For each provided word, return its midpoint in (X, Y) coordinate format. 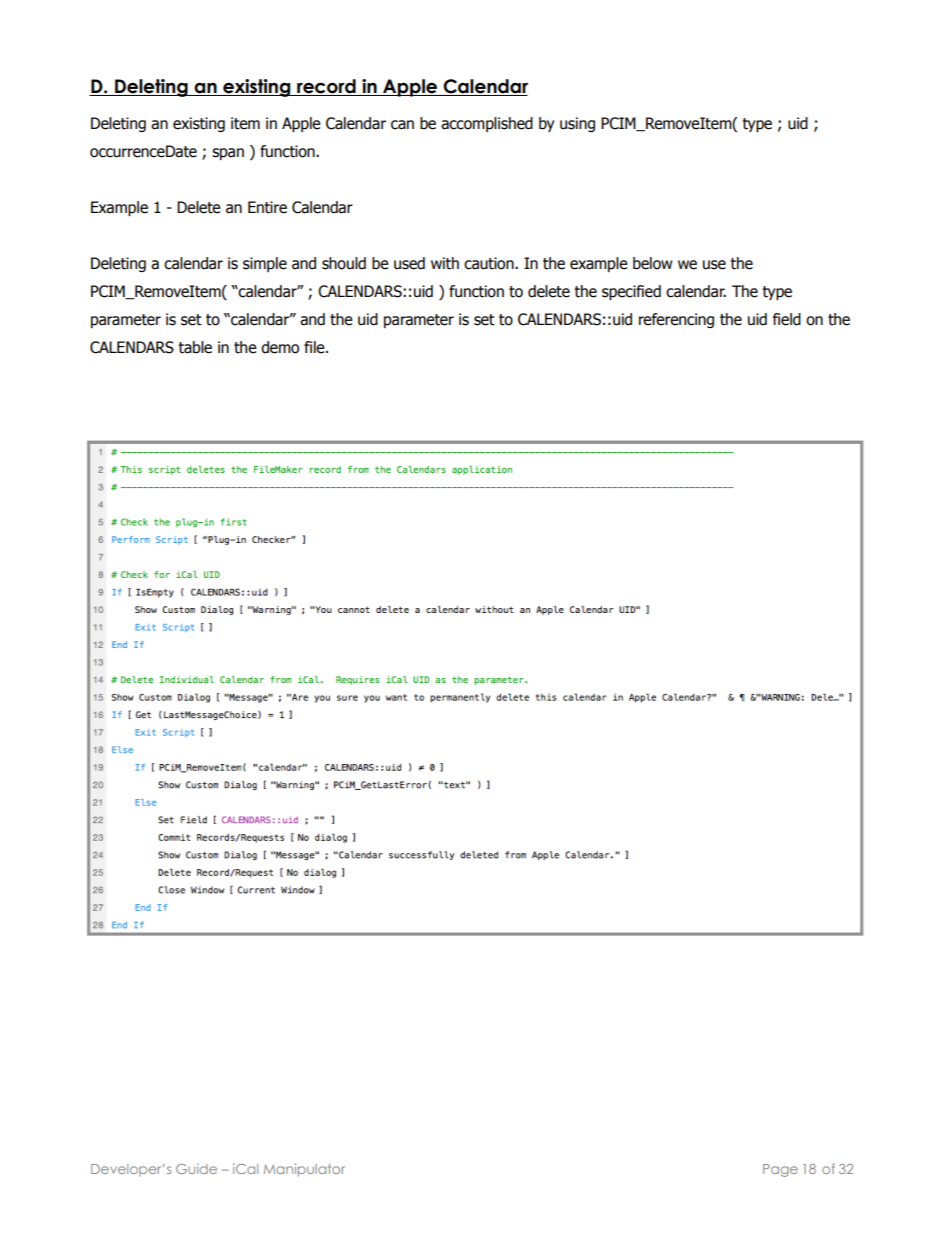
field (787, 319)
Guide (196, 1168)
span (228, 154)
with (445, 263)
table (195, 347)
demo (280, 347)
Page (780, 1170)
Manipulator (304, 1170)
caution (490, 263)
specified (631, 292)
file (315, 347)
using (577, 124)
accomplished (487, 124)
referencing (676, 320)
